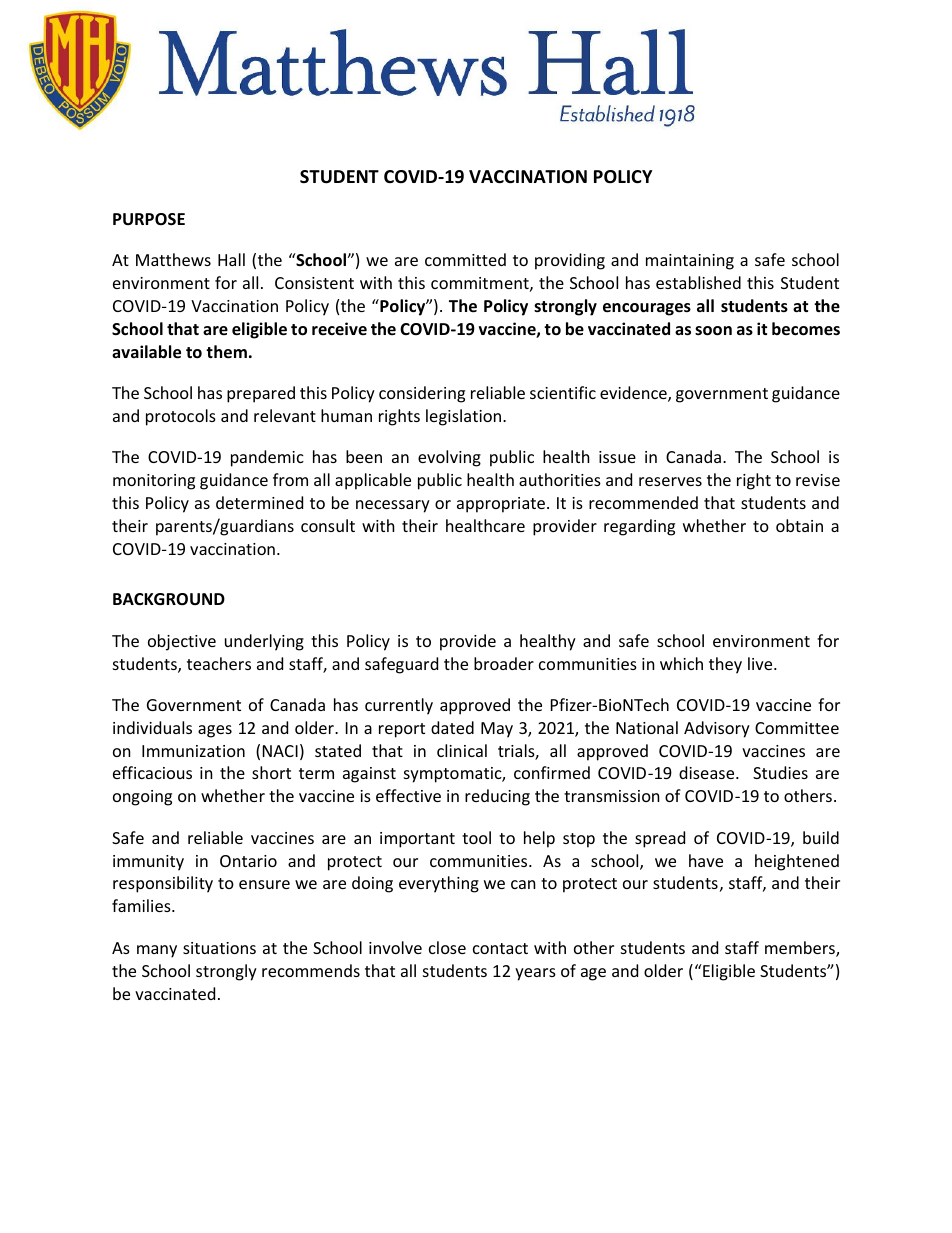 The image size is (952, 1233). Describe the element at coordinates (181, 417) in the screenshot. I see `protocols` at that location.
